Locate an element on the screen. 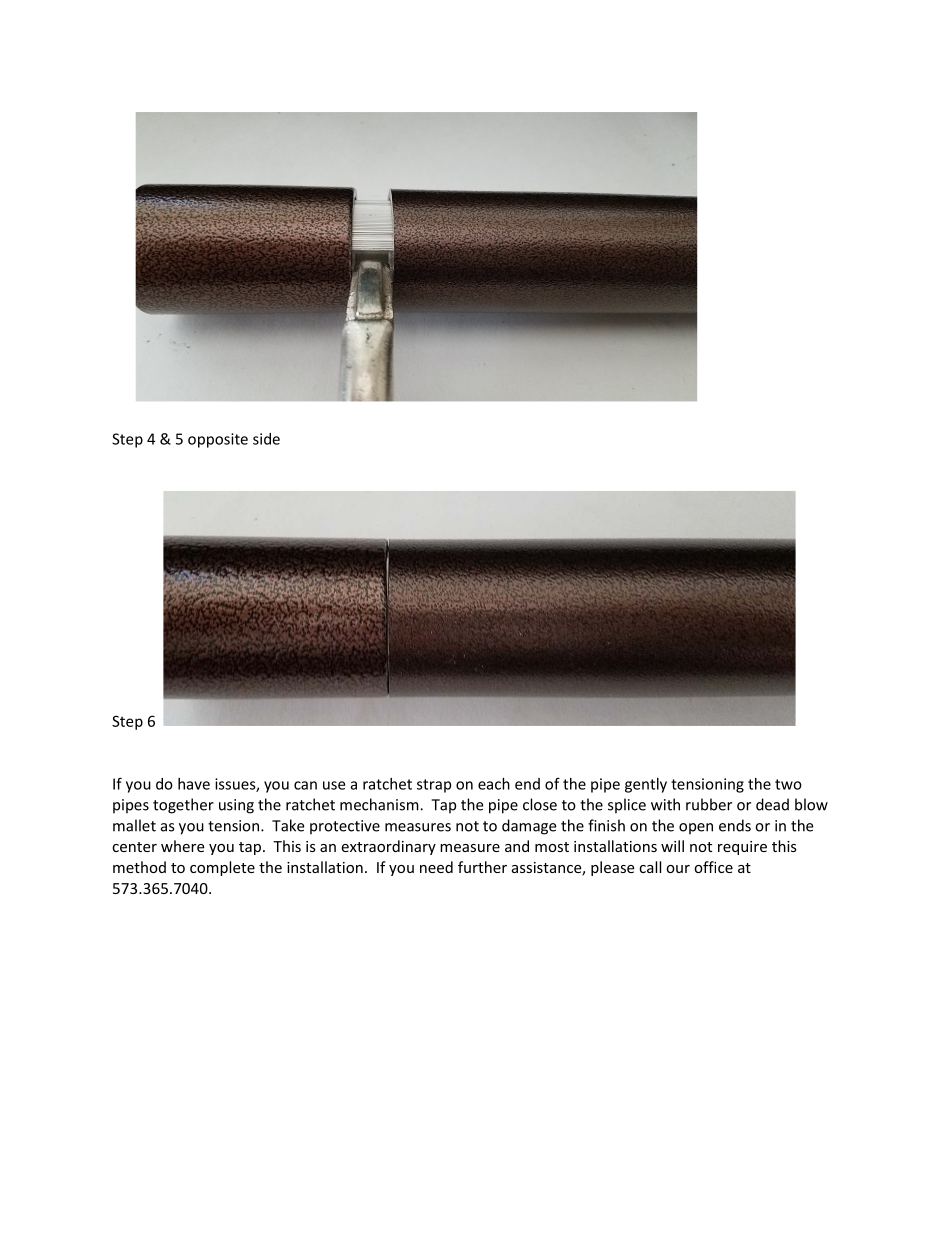 This screenshot has height=1233, width=952. side is located at coordinates (266, 439).
